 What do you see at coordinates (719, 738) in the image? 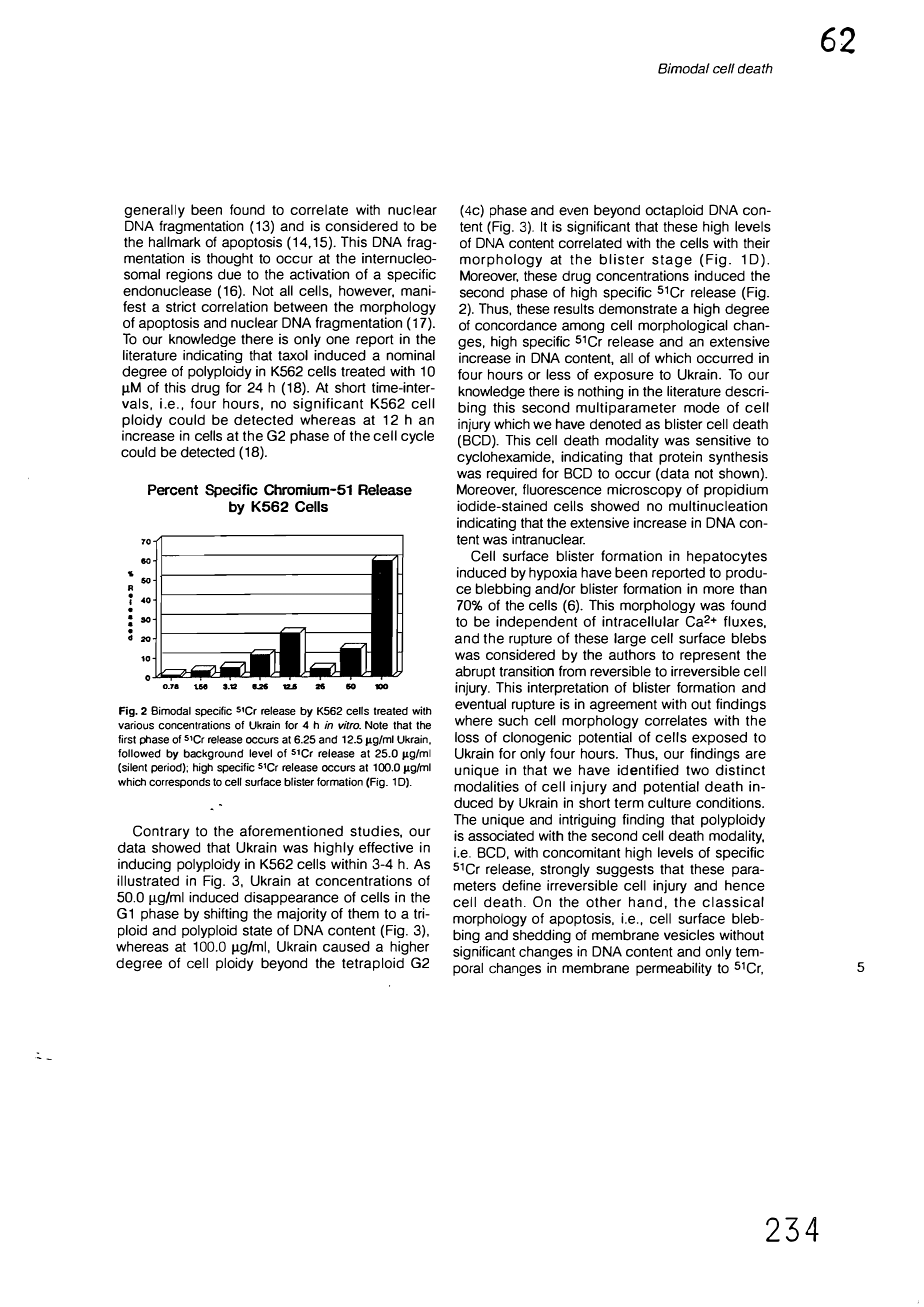
I see `exposed` at bounding box center [719, 738].
